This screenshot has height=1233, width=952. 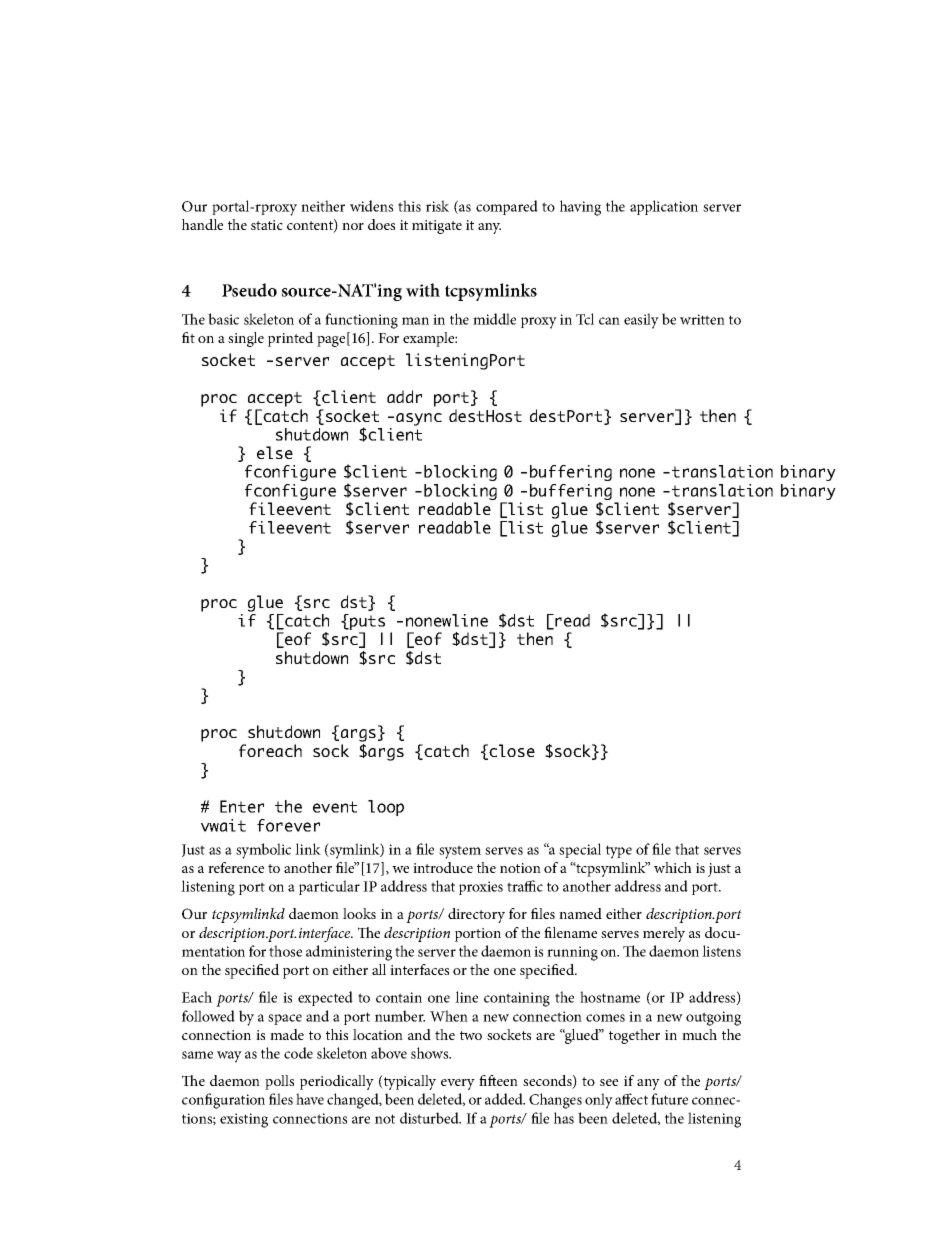 I want to click on introduce, so click(x=443, y=867).
